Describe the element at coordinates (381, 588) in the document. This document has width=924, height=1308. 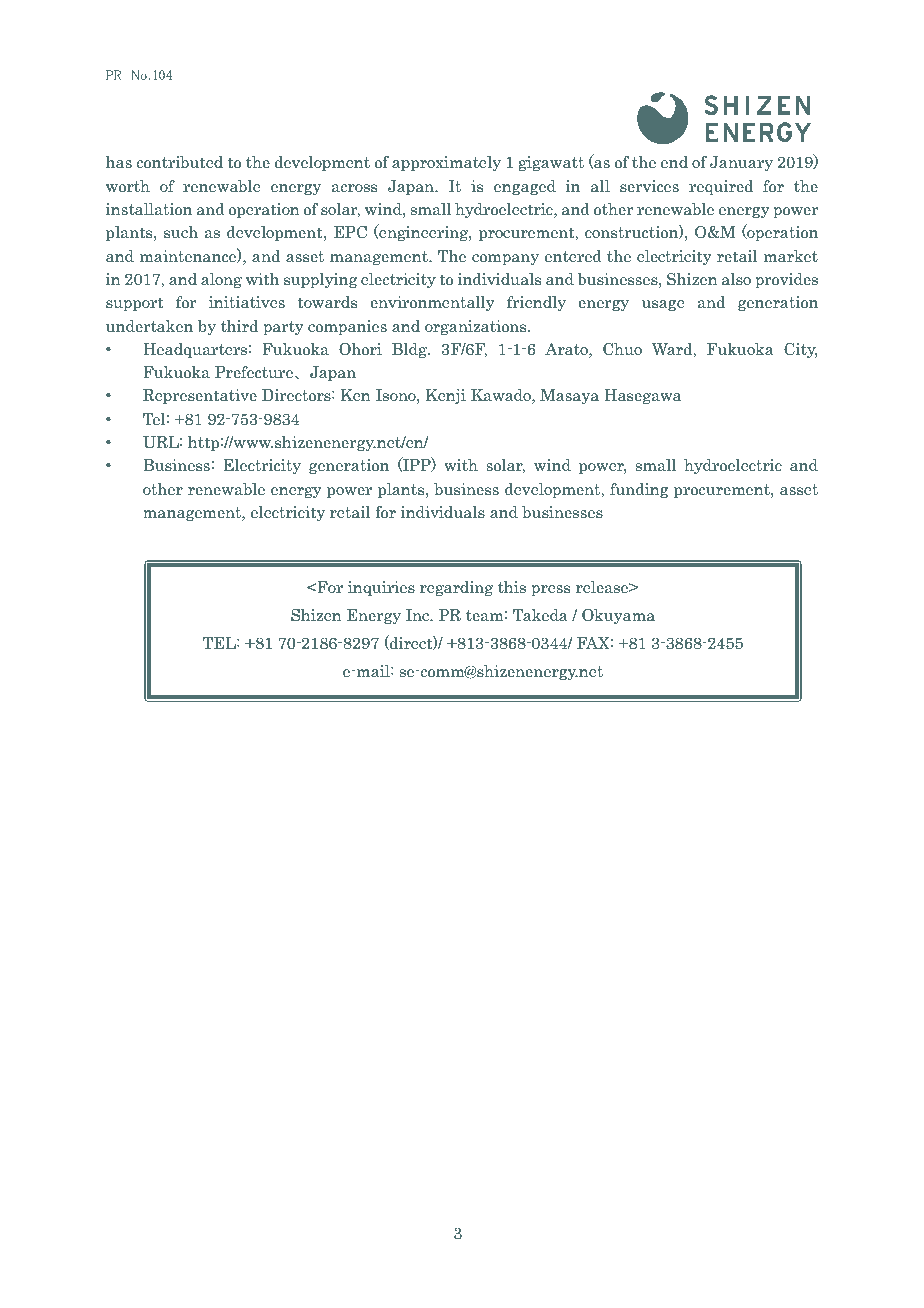
I see `inquiries` at that location.
